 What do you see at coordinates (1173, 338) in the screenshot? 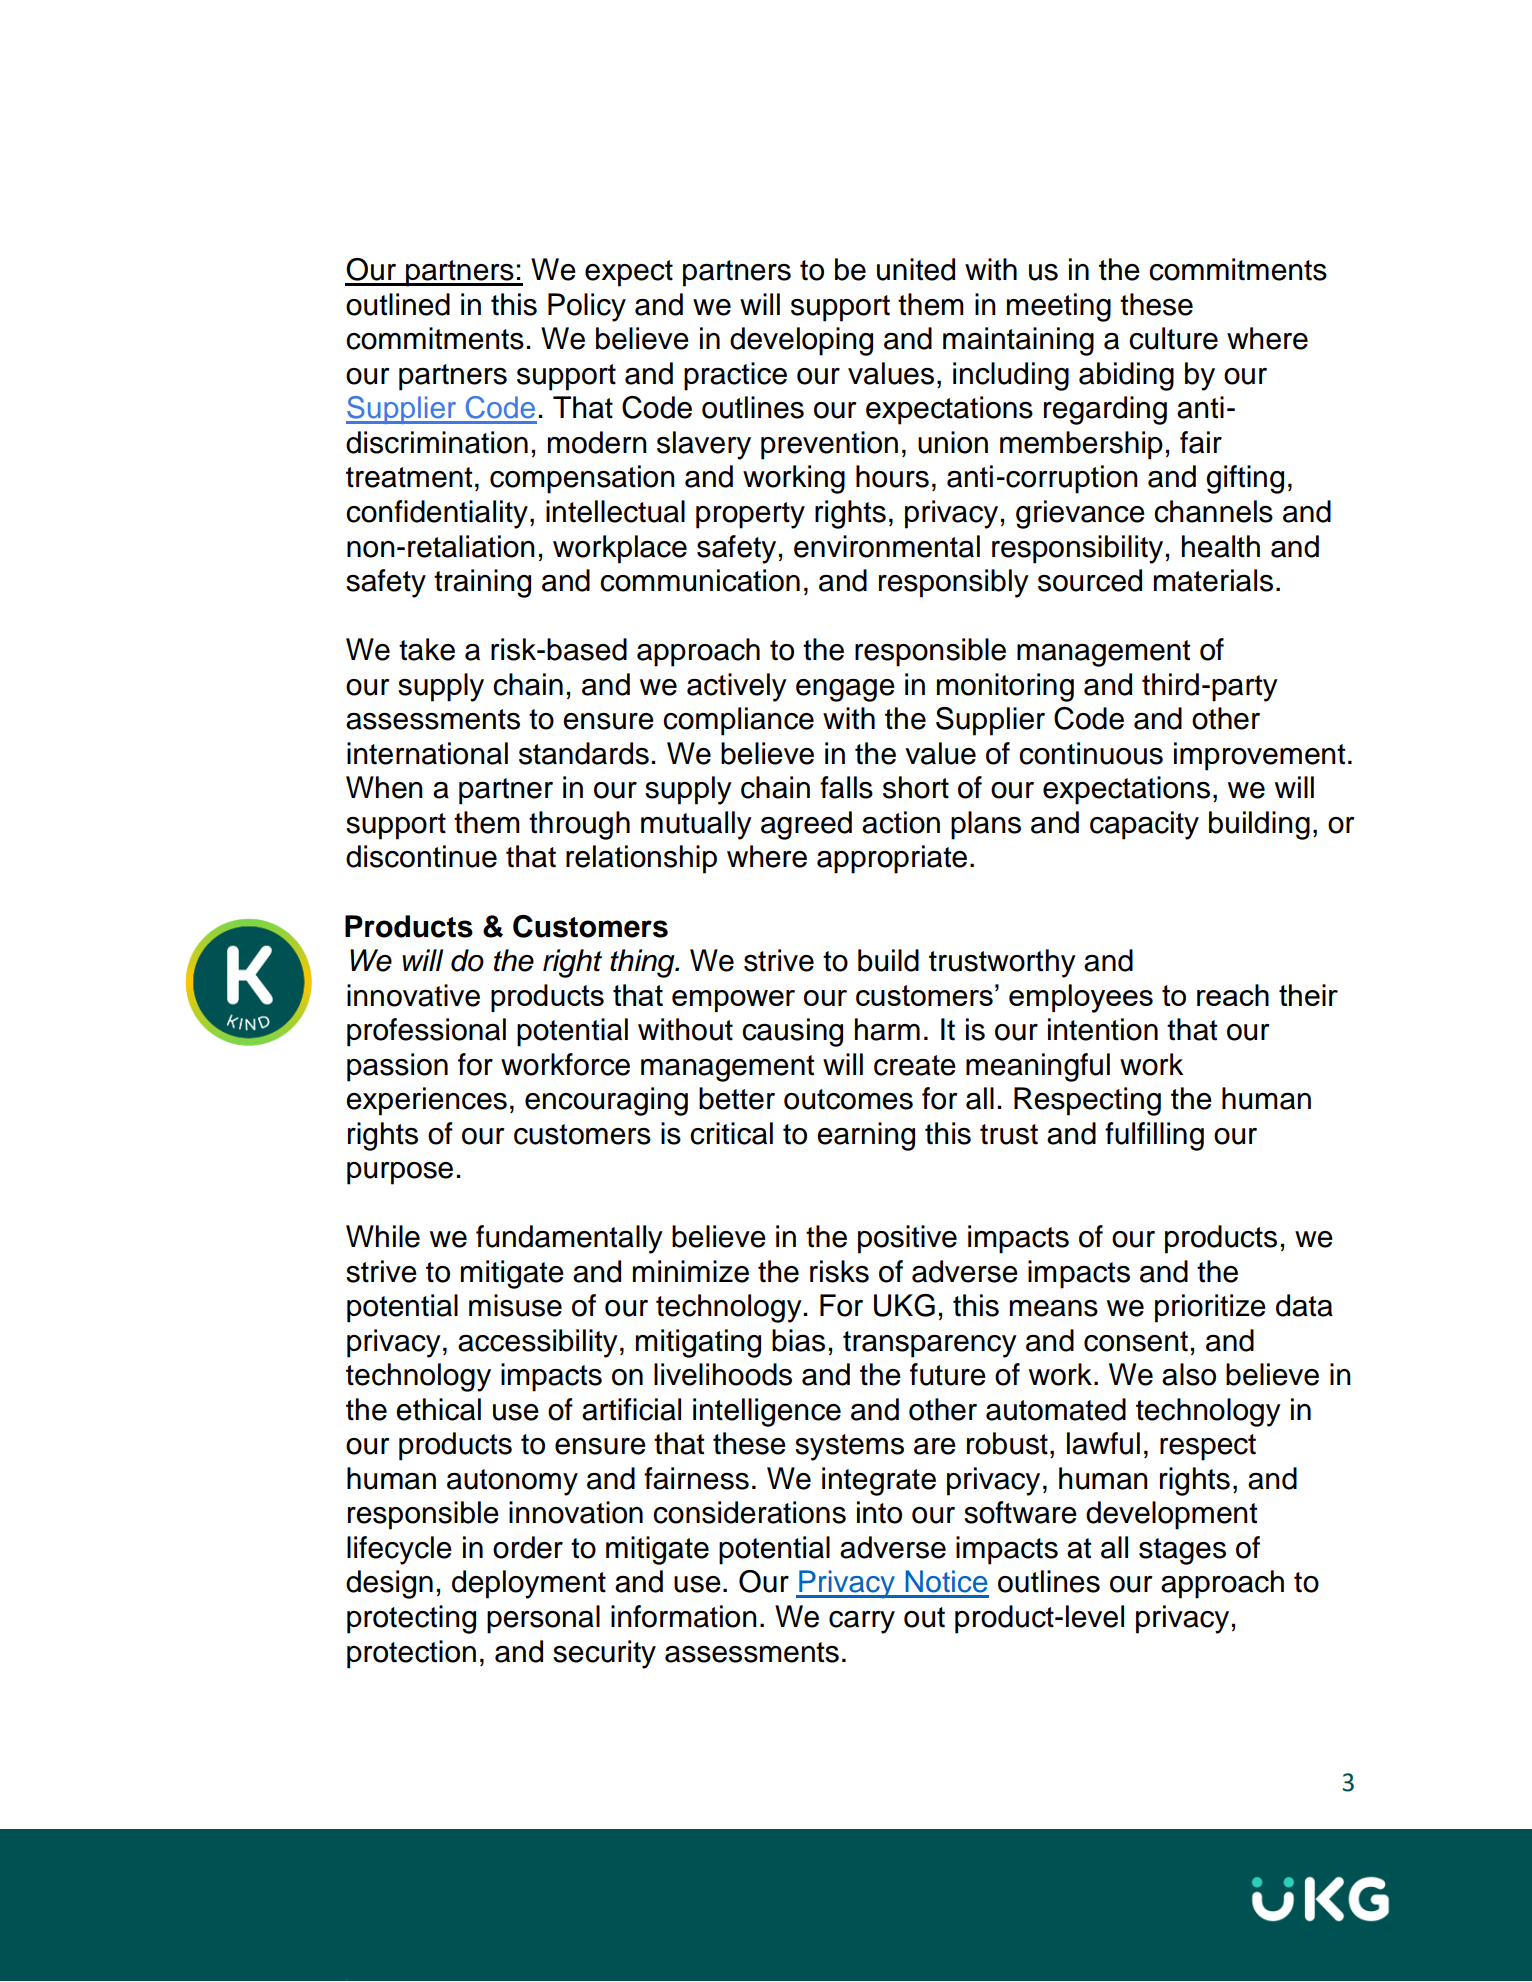
I see `culture` at bounding box center [1173, 338].
